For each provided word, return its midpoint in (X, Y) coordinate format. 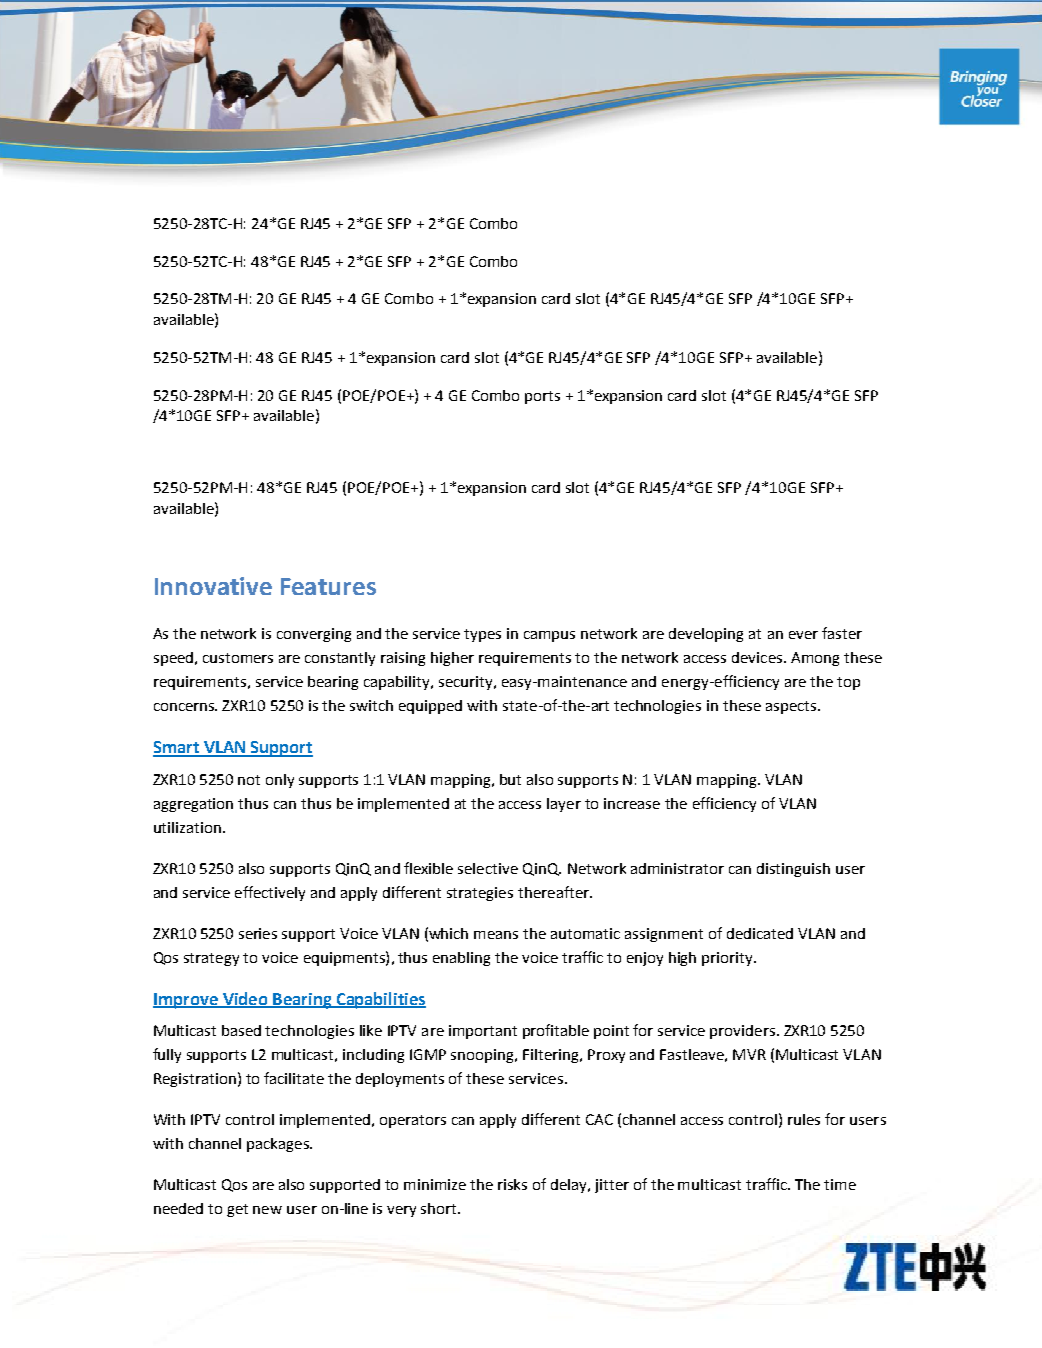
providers (742, 1032)
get (237, 1210)
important (483, 1032)
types (482, 635)
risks (512, 1184)
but (510, 779)
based (241, 1030)
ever (803, 635)
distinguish (793, 870)
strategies (480, 894)
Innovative (213, 586)
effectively (270, 893)
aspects (792, 707)
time (840, 1184)
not (249, 780)
